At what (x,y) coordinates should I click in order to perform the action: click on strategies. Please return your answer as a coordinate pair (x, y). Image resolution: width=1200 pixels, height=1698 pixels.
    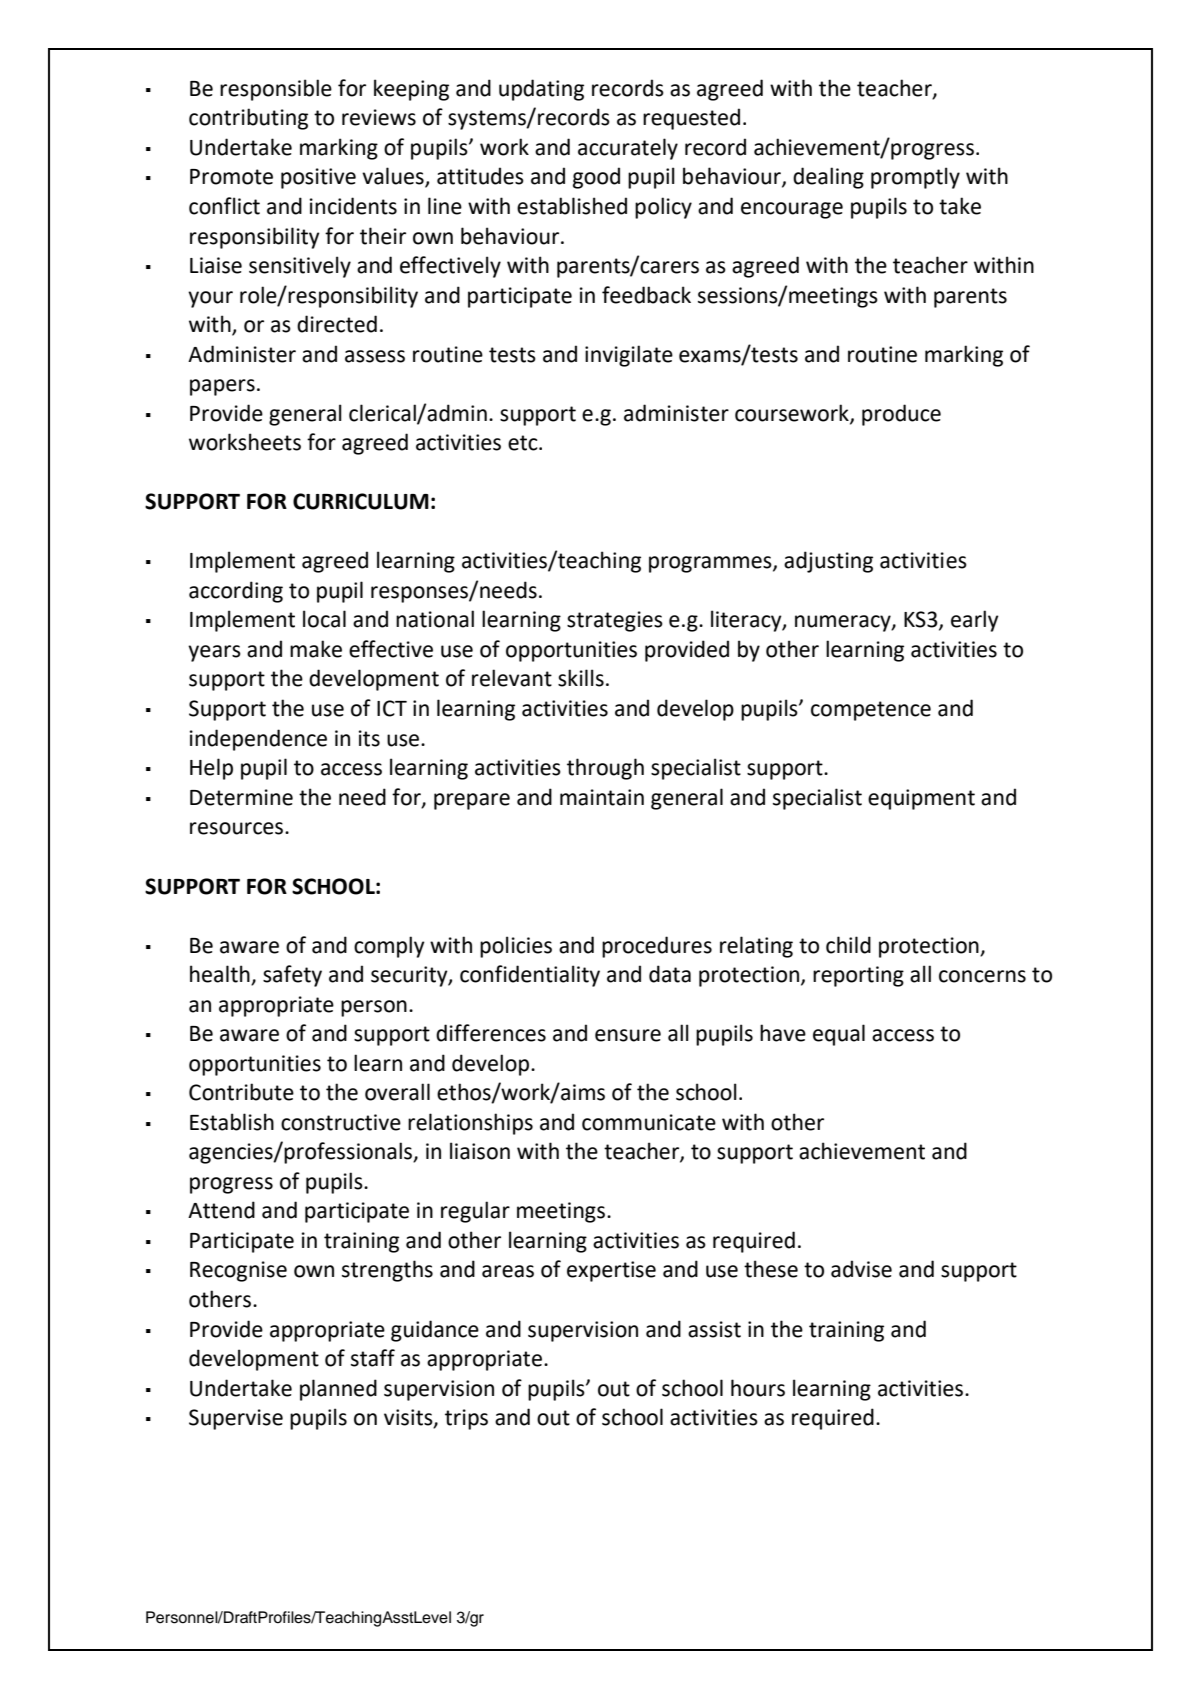
    Looking at the image, I should click on (615, 621).
